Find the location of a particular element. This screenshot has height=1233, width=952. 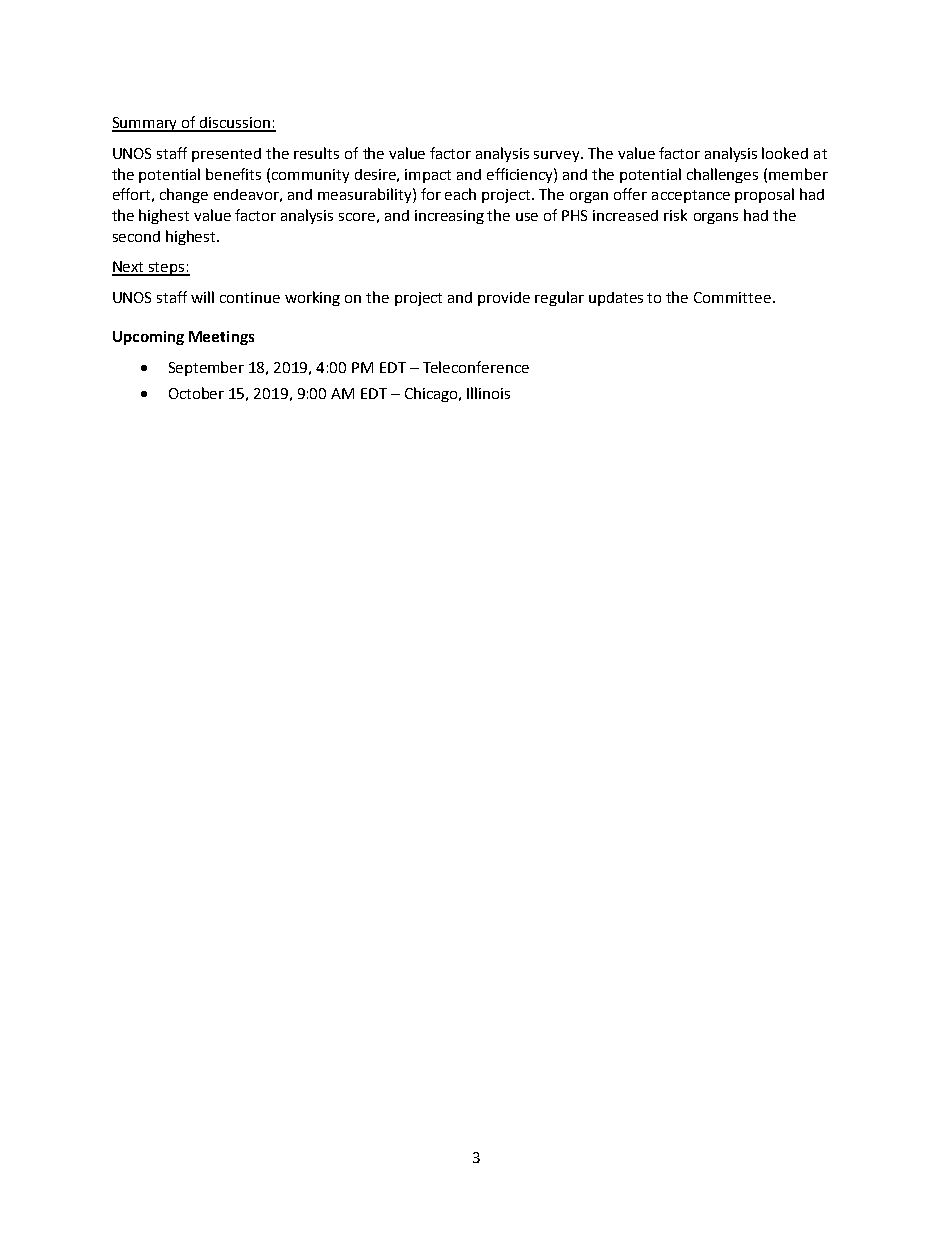

steps is located at coordinates (167, 269).
